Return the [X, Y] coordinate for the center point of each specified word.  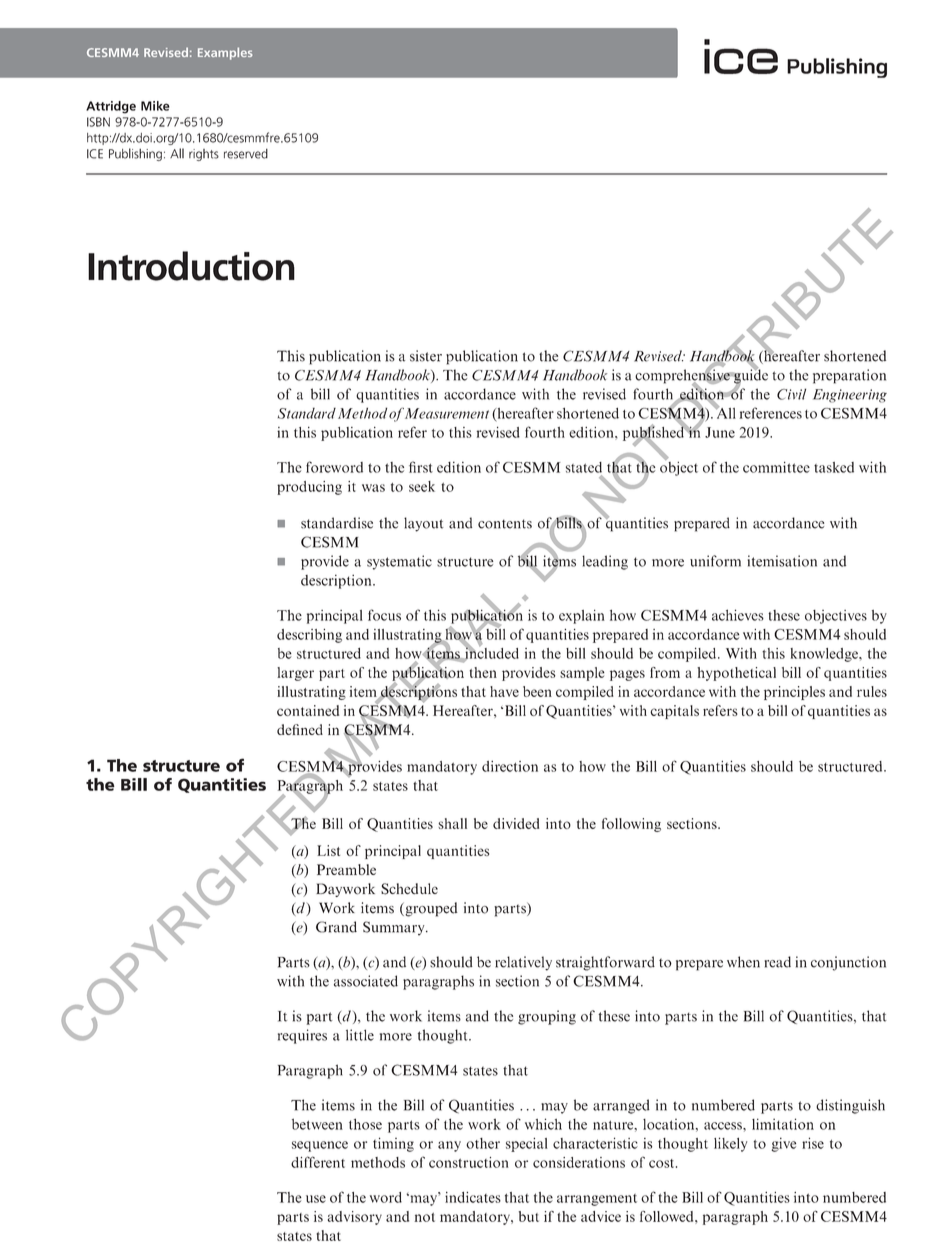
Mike [155, 106]
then [483, 672]
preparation [849, 376]
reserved [246, 154]
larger [295, 674]
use [316, 1199]
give [783, 1144]
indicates [473, 1197]
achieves [738, 615]
